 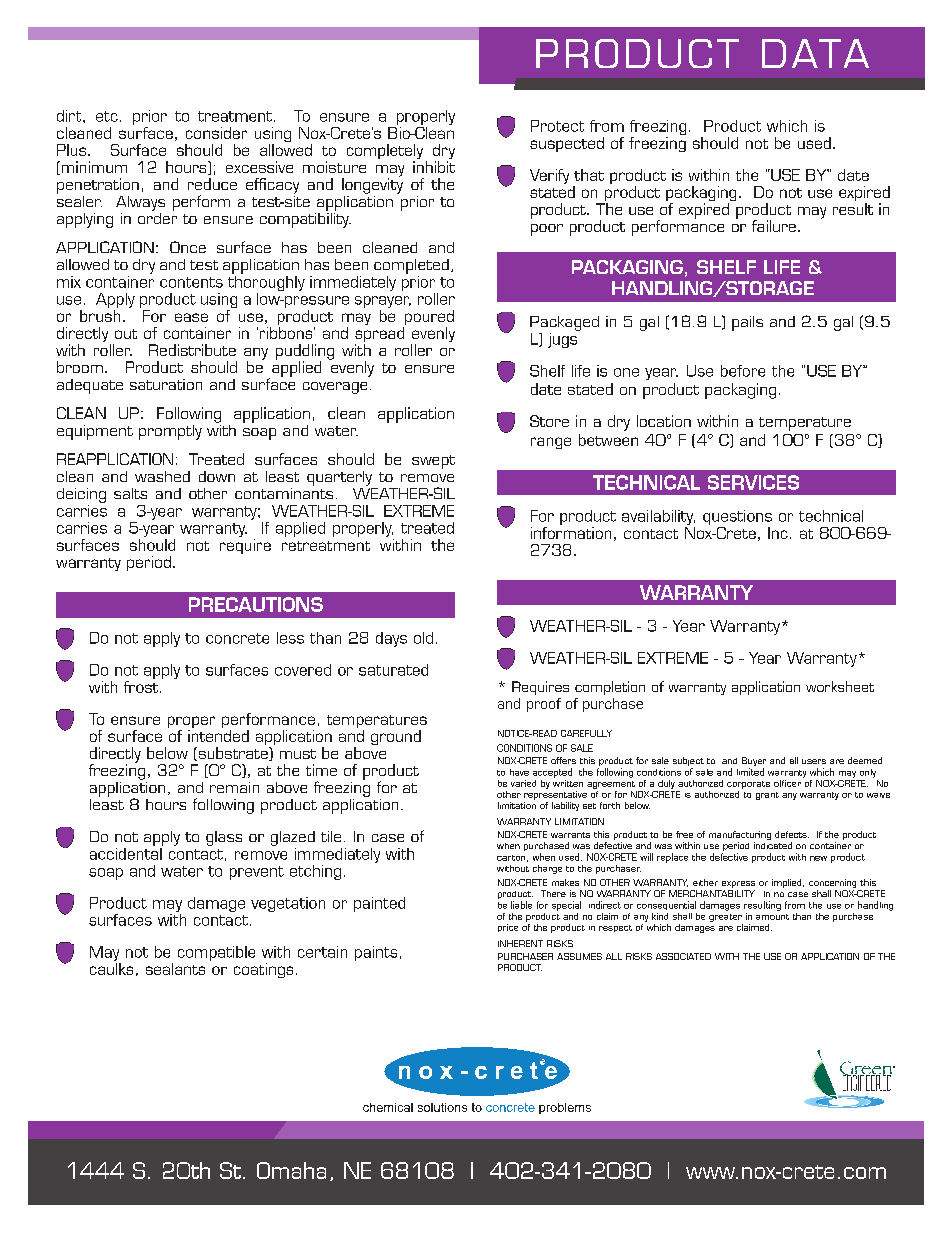 I want to click on Protect, so click(x=557, y=126).
